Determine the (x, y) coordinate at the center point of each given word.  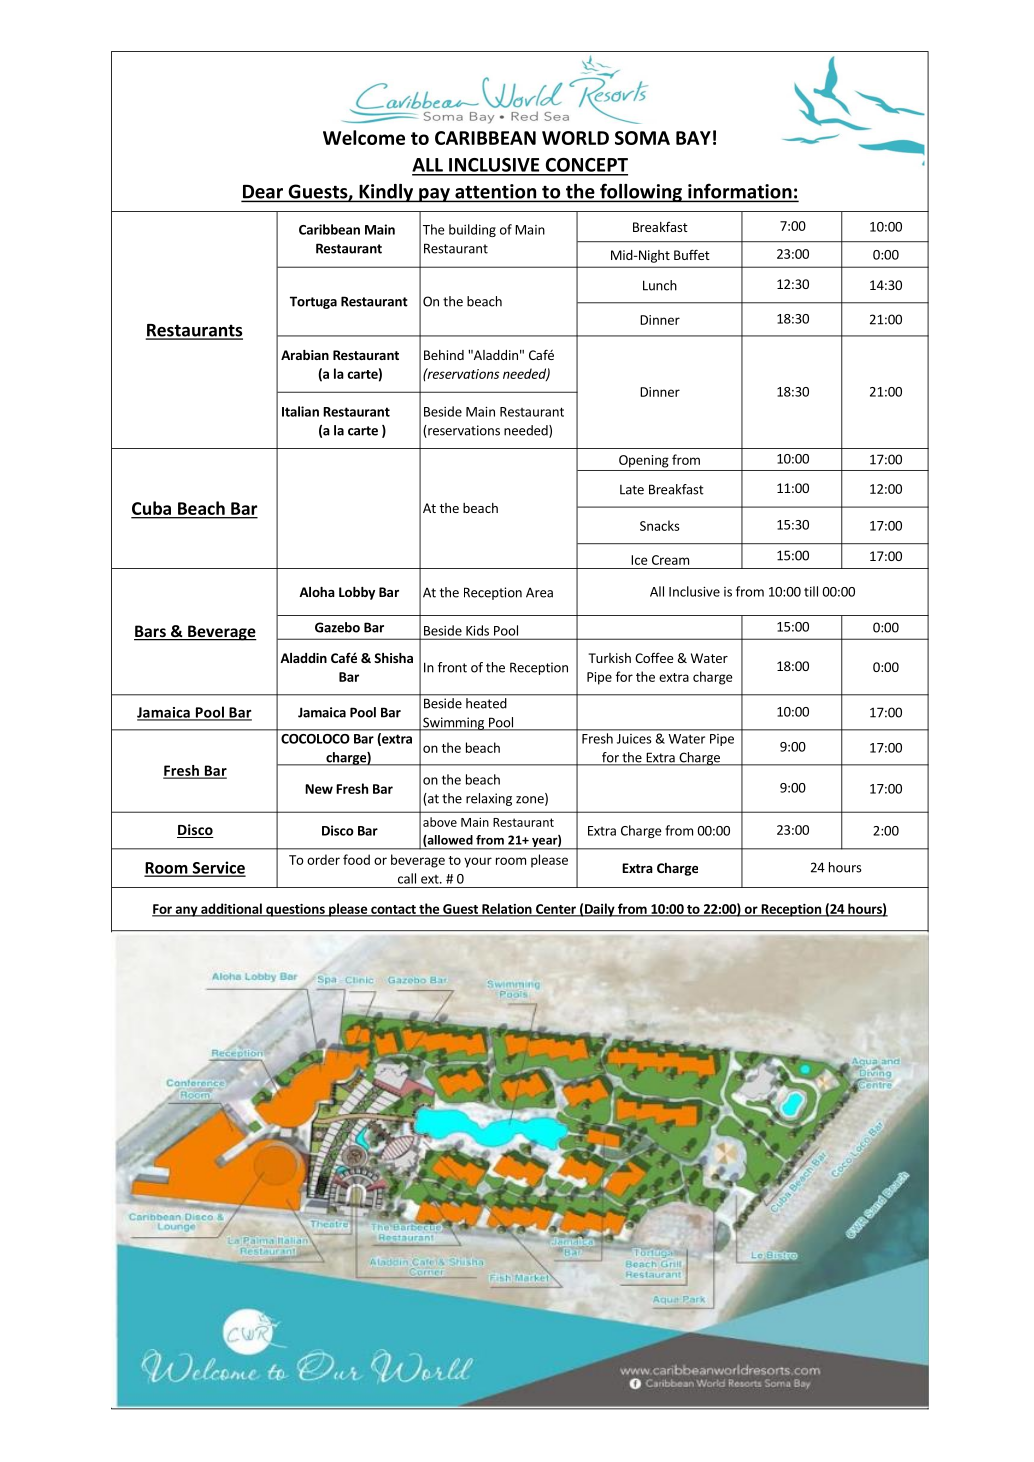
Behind (444, 355)
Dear (263, 193)
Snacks (660, 525)
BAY (693, 138)
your (478, 862)
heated (486, 703)
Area (539, 592)
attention (496, 192)
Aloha (317, 592)
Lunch (660, 285)
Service (218, 868)
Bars (151, 632)
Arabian (305, 355)
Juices (634, 739)
